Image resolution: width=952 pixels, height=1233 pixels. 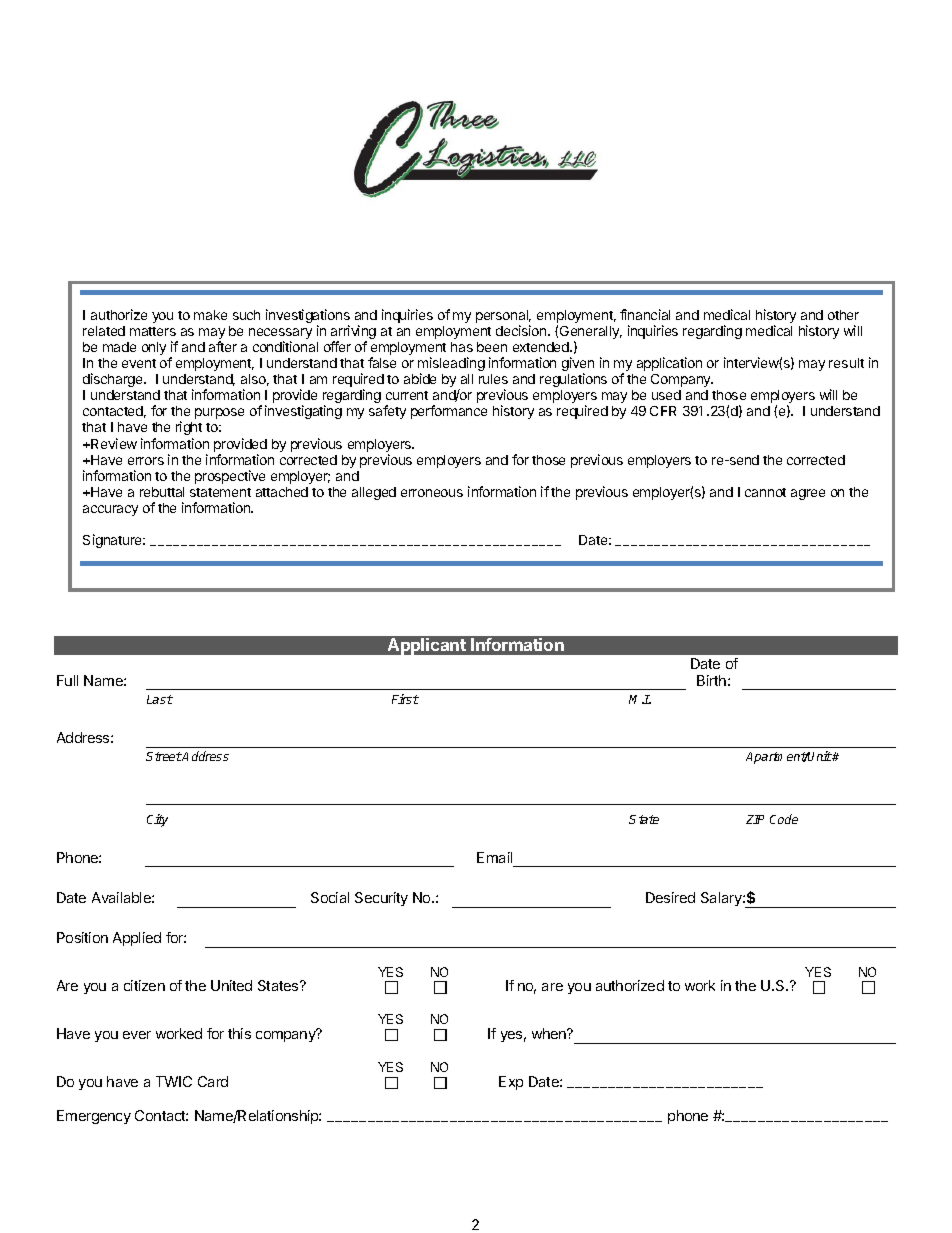 I want to click on Applied, so click(x=137, y=939).
